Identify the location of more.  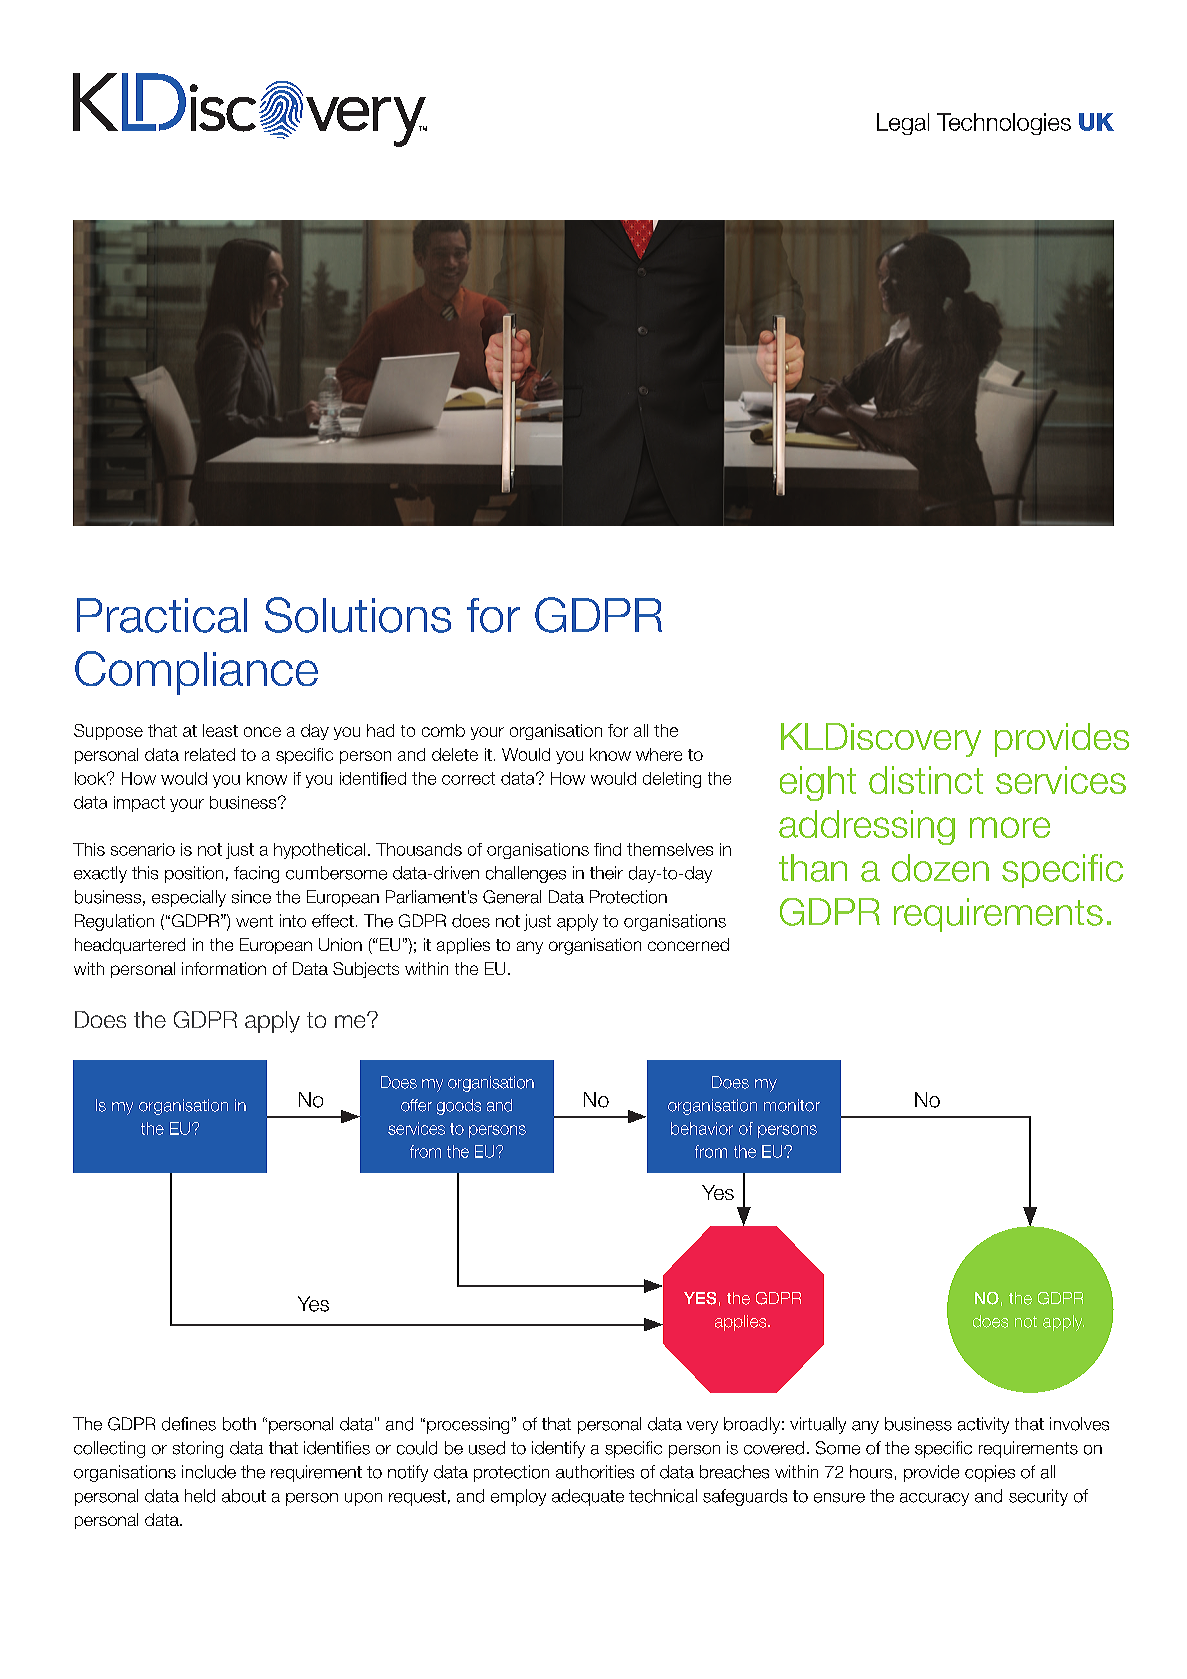
(1010, 827).
